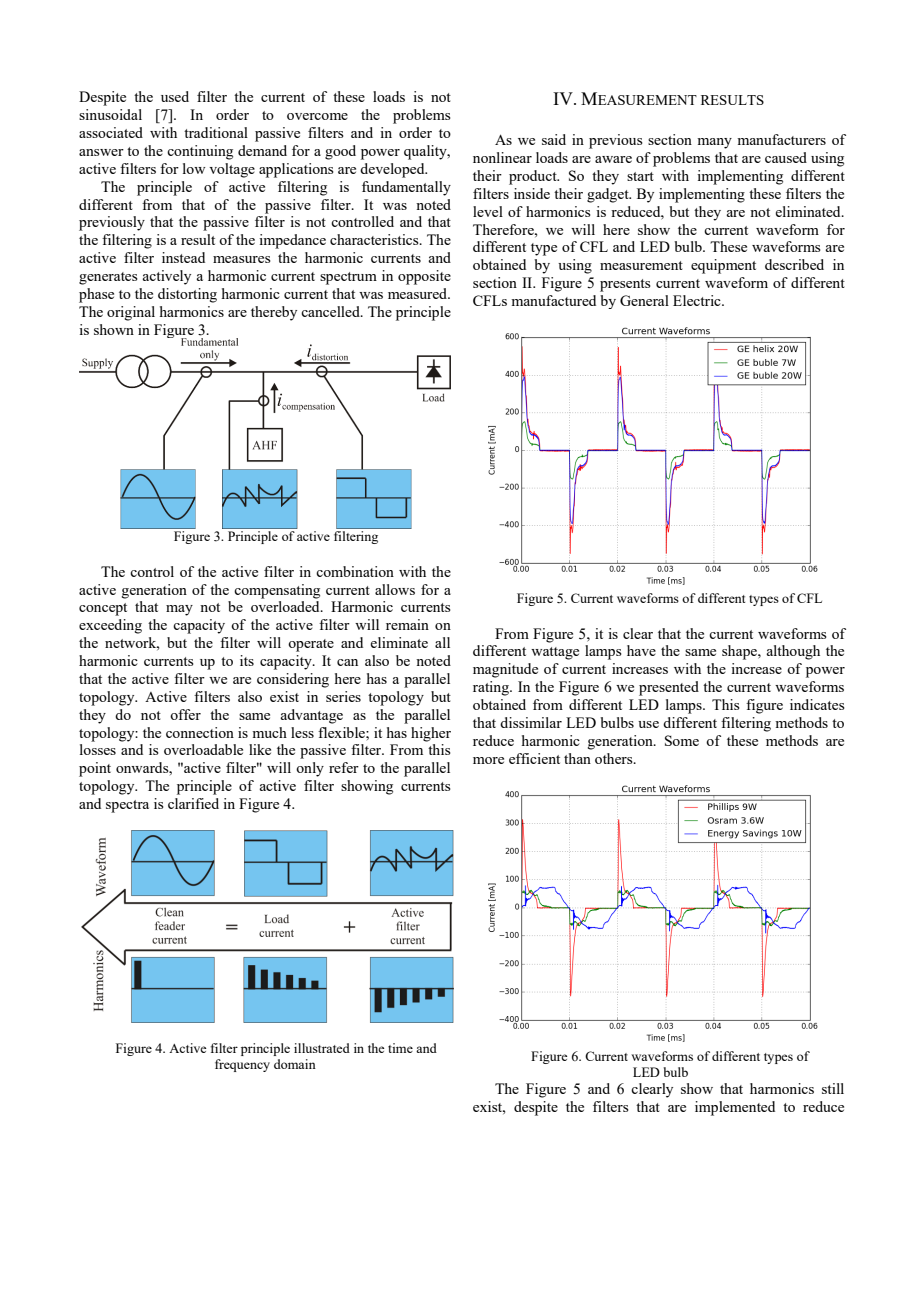 This image has height=1308, width=924. I want to click on nonlinear, so click(502, 157).
